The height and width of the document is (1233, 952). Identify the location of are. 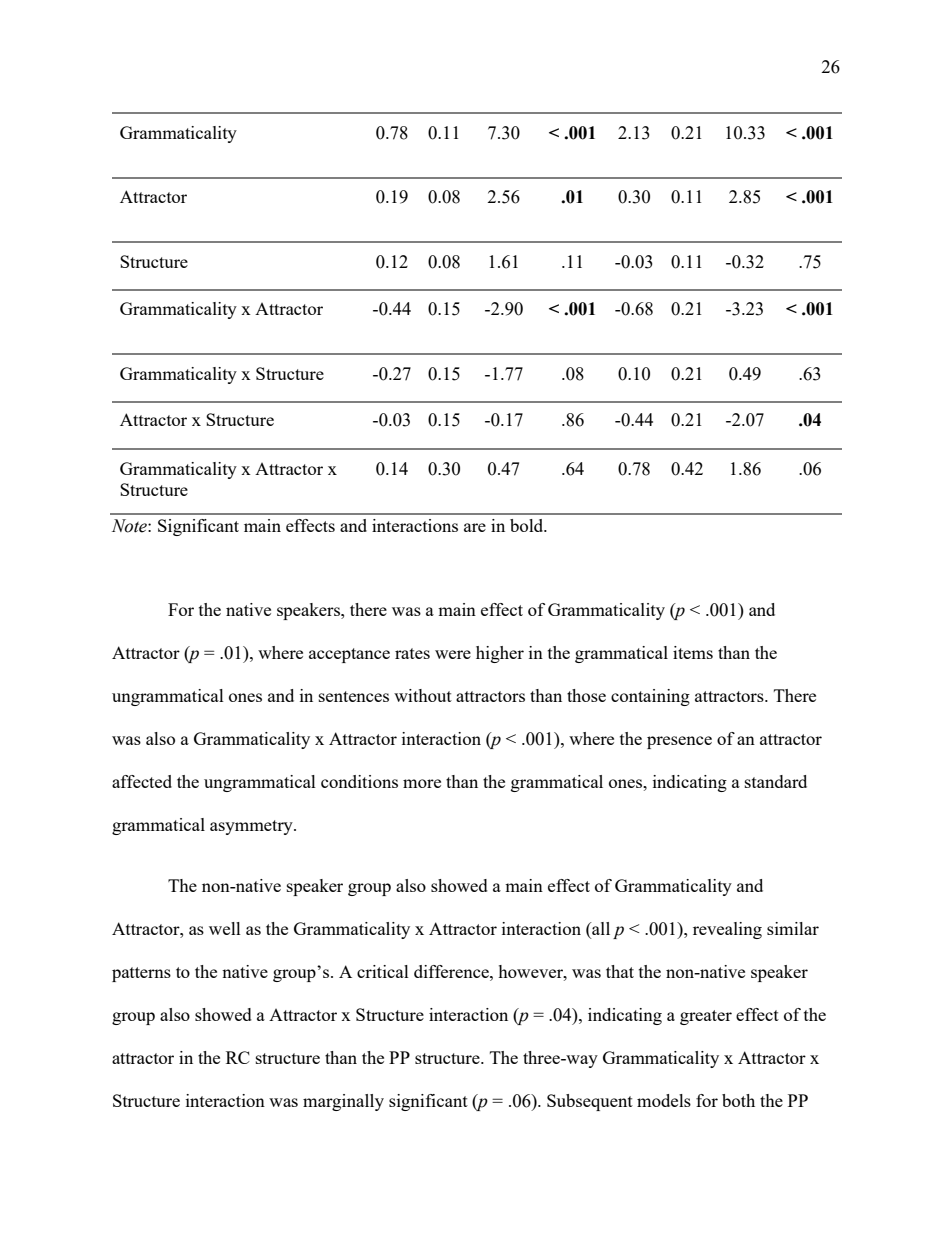
(475, 527).
